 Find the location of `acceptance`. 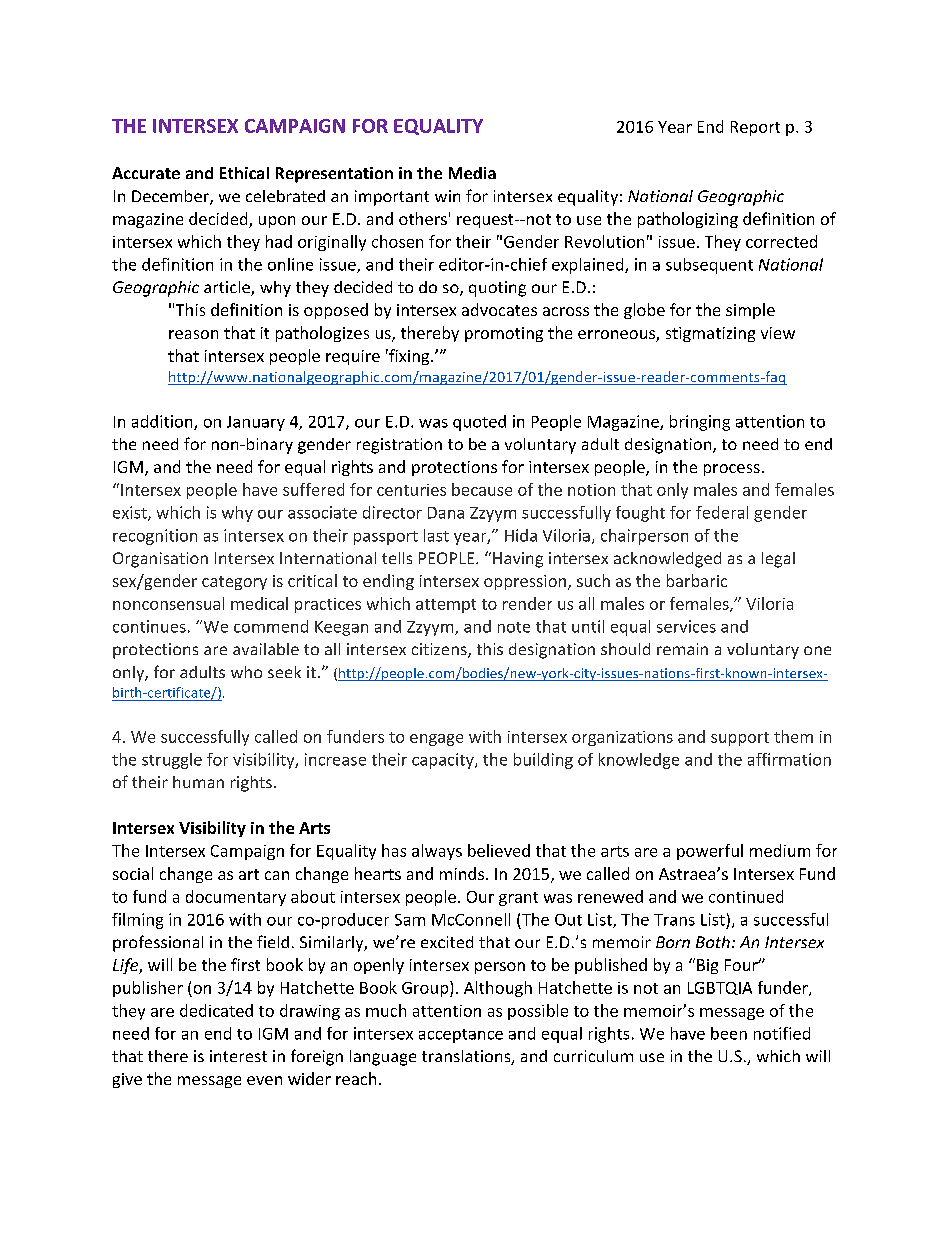

acceptance is located at coordinates (461, 1036).
